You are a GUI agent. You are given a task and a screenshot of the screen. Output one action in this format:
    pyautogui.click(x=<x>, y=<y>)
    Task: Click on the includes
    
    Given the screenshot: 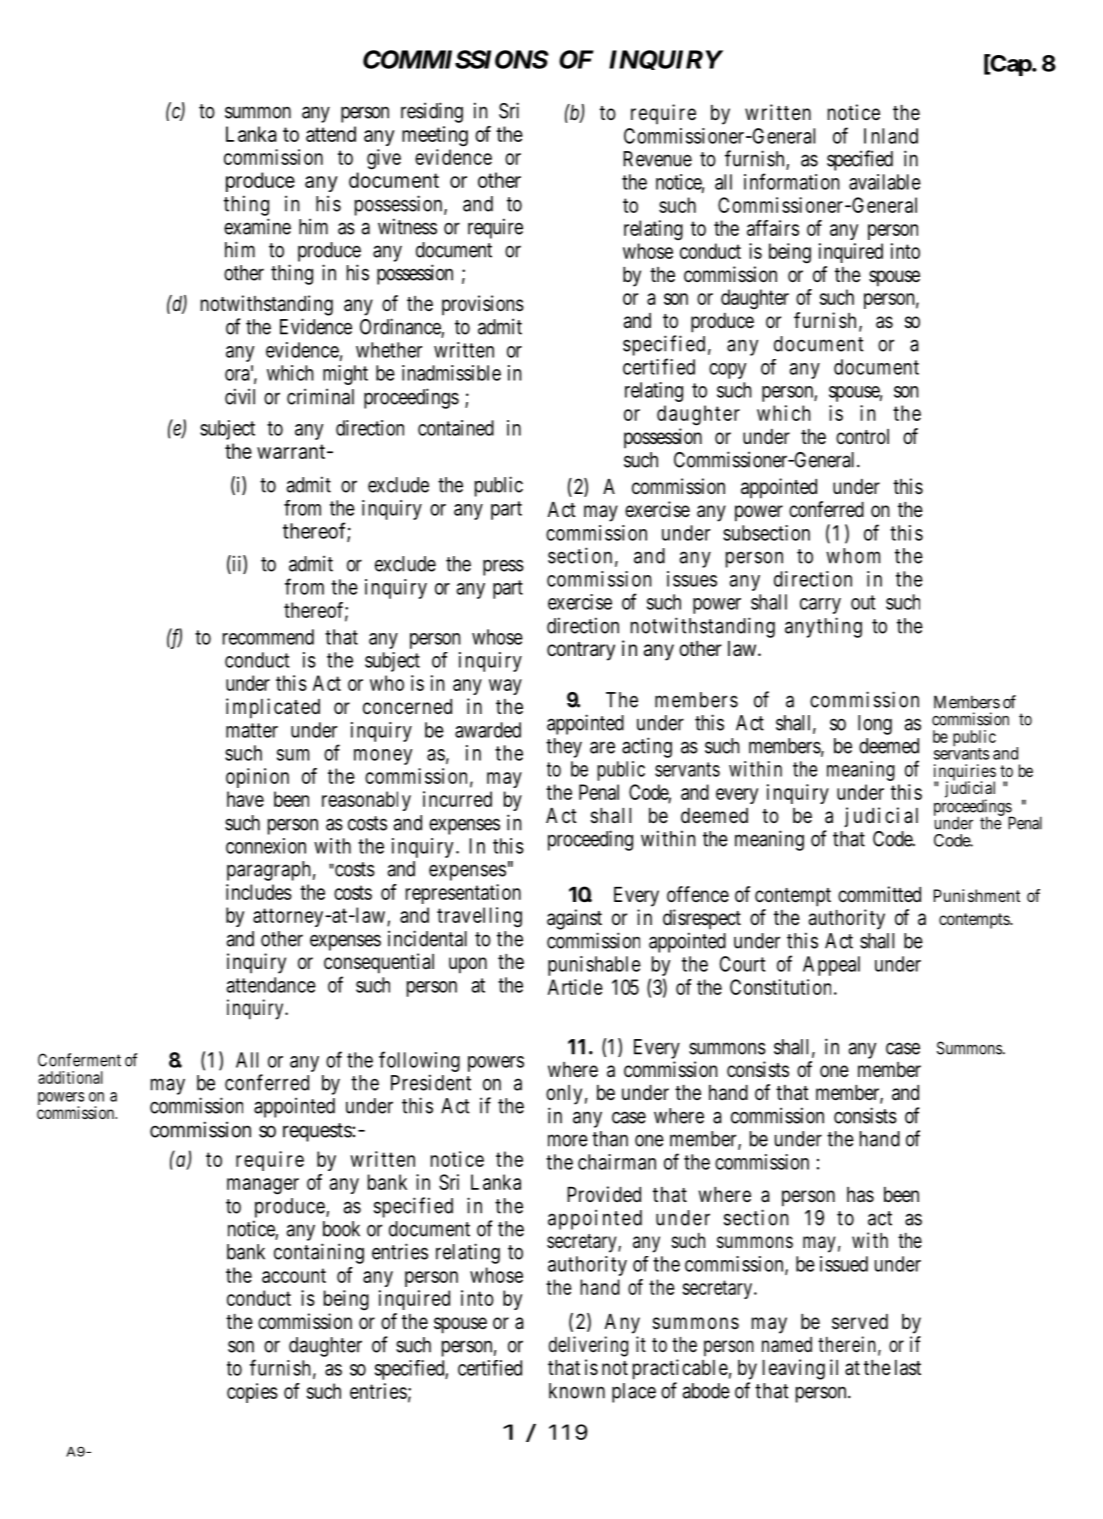 What is the action you would take?
    pyautogui.click(x=259, y=892)
